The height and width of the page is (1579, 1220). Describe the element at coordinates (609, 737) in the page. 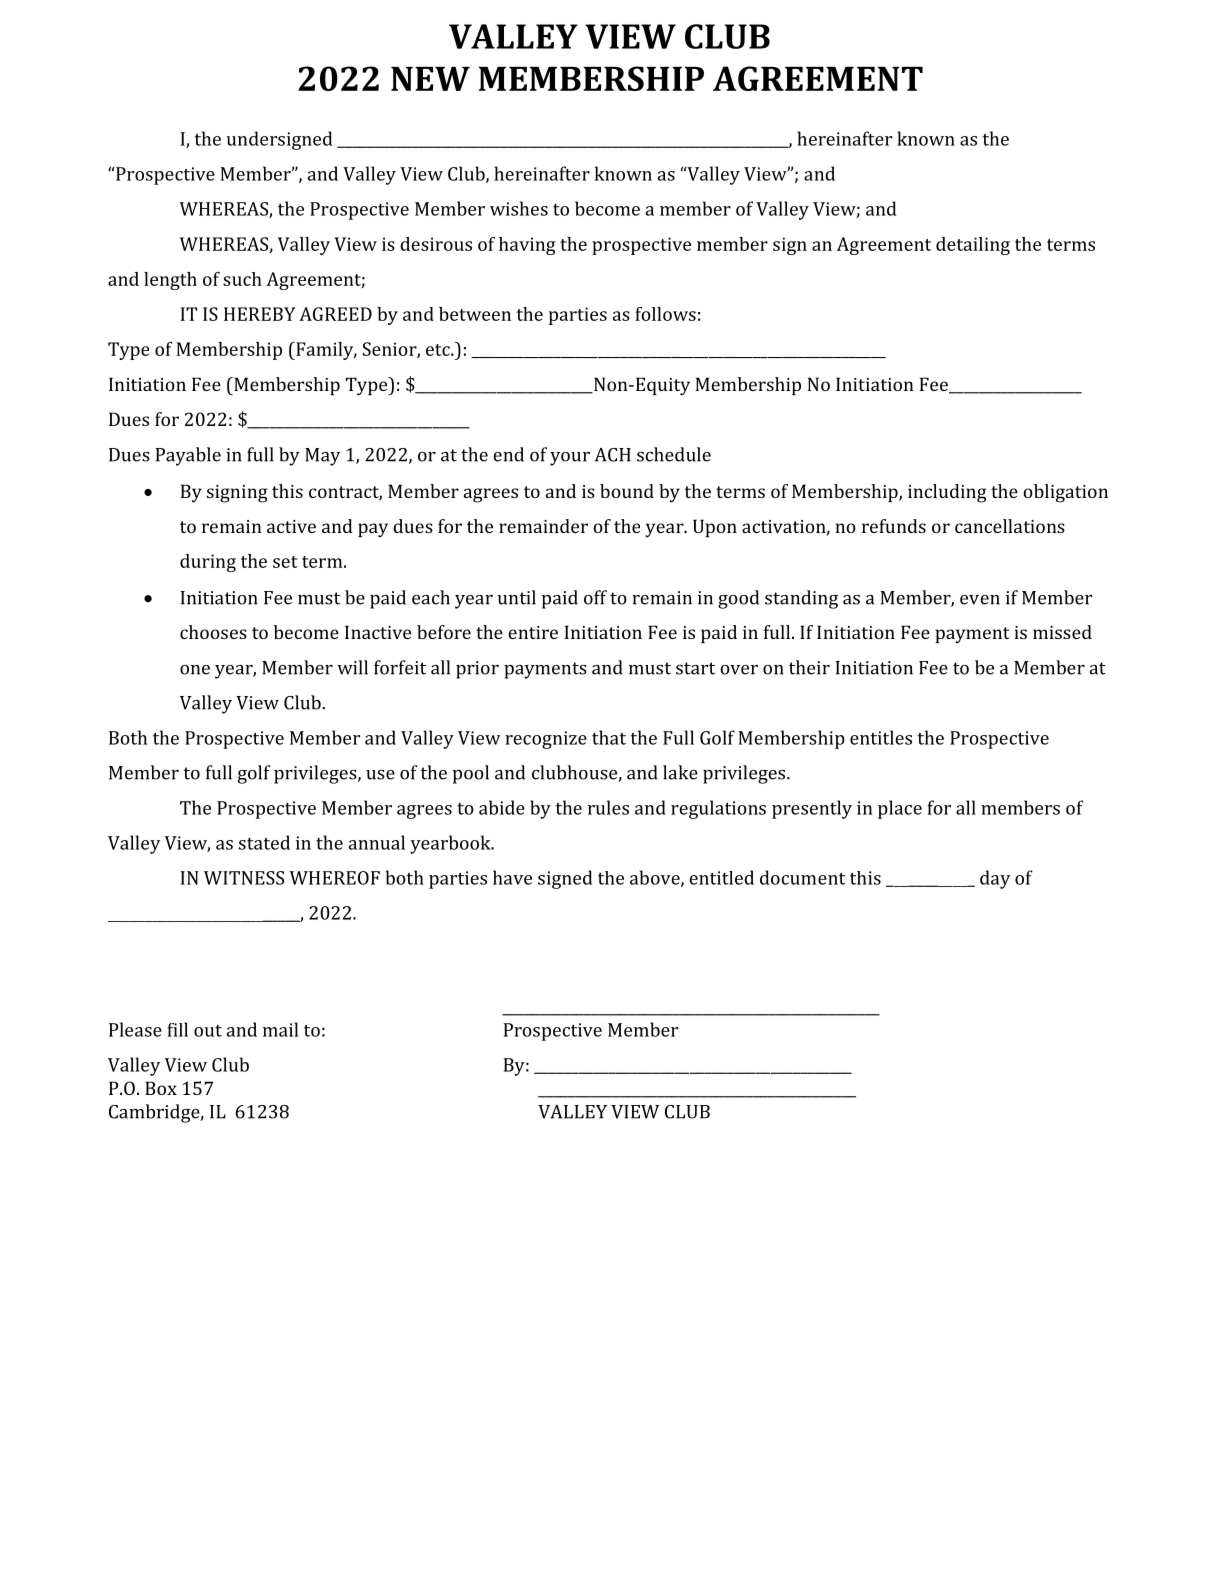

I see `that` at that location.
